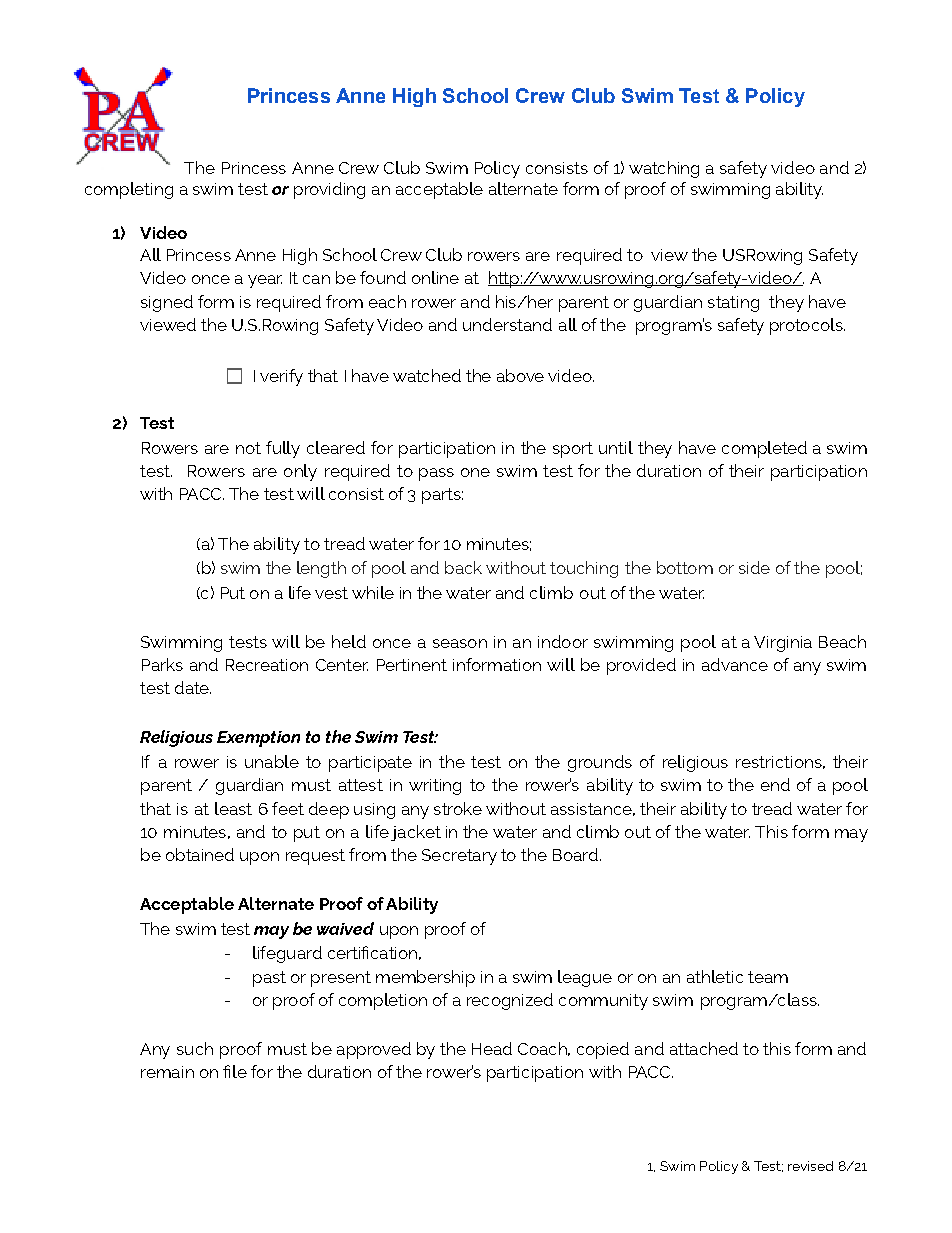 The height and width of the image is (1233, 952). What do you see at coordinates (435, 277) in the image?
I see `online` at bounding box center [435, 277].
